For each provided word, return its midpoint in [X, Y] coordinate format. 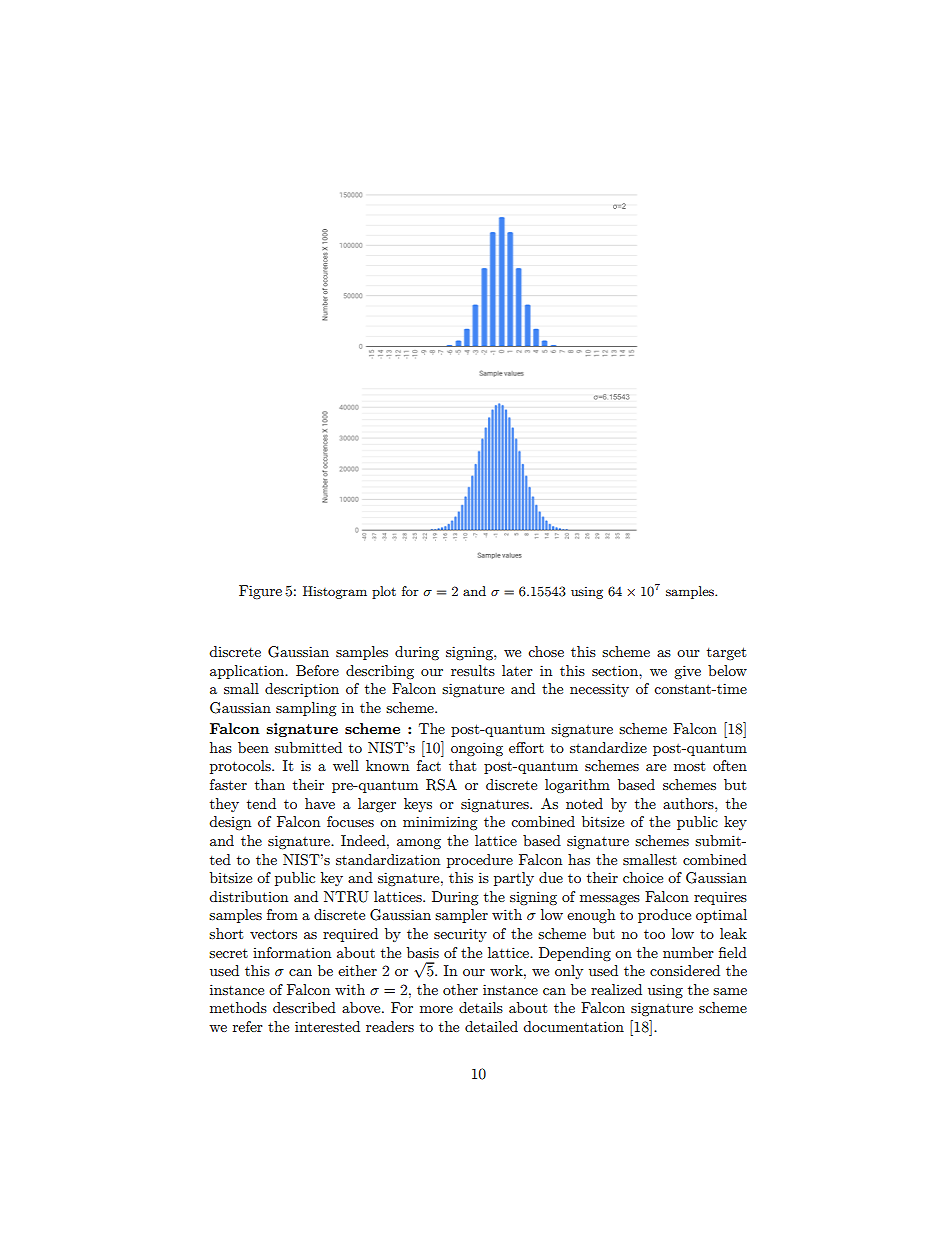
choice [643, 877]
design [230, 823]
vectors [273, 934]
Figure [260, 592]
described [304, 1007]
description [302, 690]
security [460, 935]
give [687, 672]
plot [384, 592]
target [726, 653]
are [656, 767]
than [270, 784]
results [473, 670]
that [462, 765]
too [654, 934]
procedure [480, 861]
